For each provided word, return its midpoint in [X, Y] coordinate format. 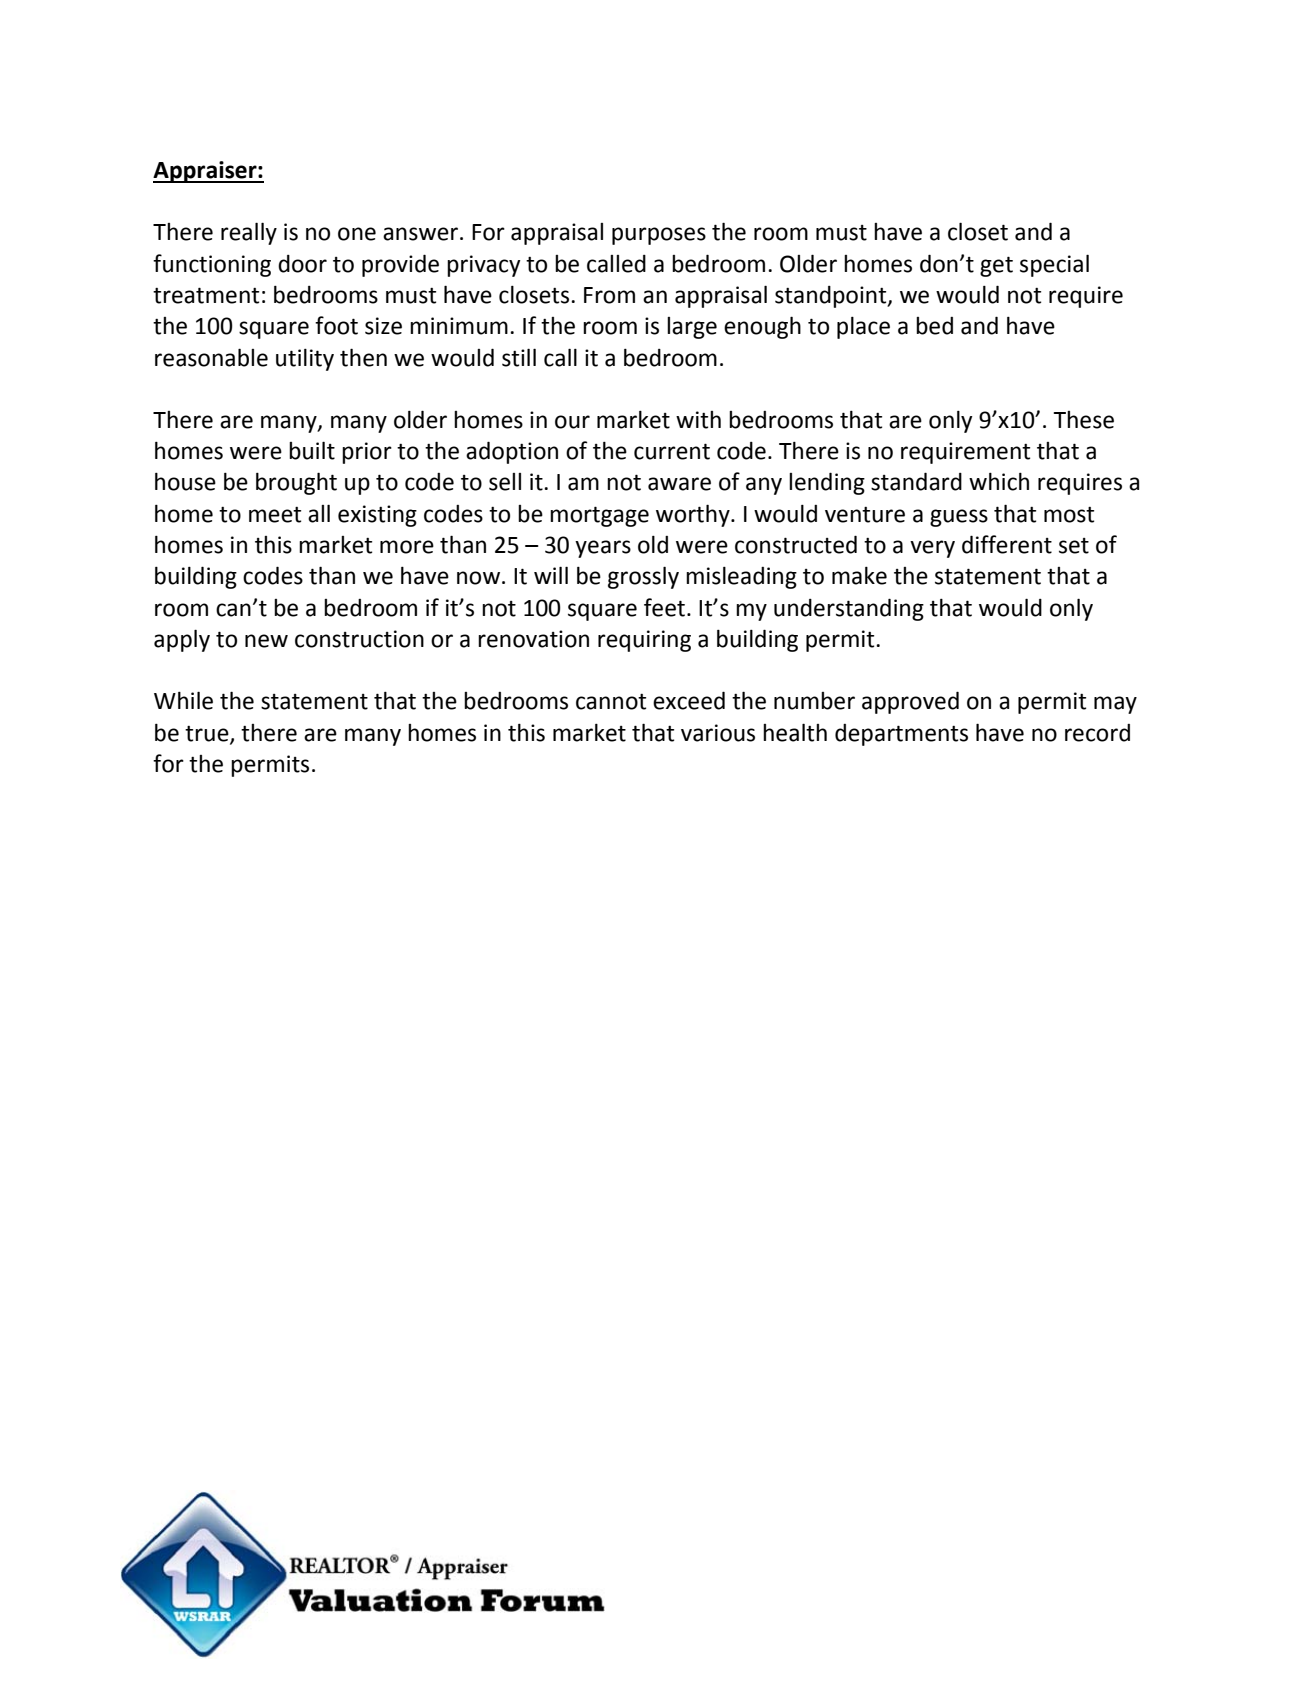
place [863, 328]
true [208, 734]
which [999, 481]
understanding [849, 609]
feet [664, 607]
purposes [659, 236]
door [302, 264]
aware [679, 484]
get [996, 266]
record [1097, 733]
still [519, 357]
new [266, 641]
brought [296, 483]
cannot [611, 702]
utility [305, 360]
